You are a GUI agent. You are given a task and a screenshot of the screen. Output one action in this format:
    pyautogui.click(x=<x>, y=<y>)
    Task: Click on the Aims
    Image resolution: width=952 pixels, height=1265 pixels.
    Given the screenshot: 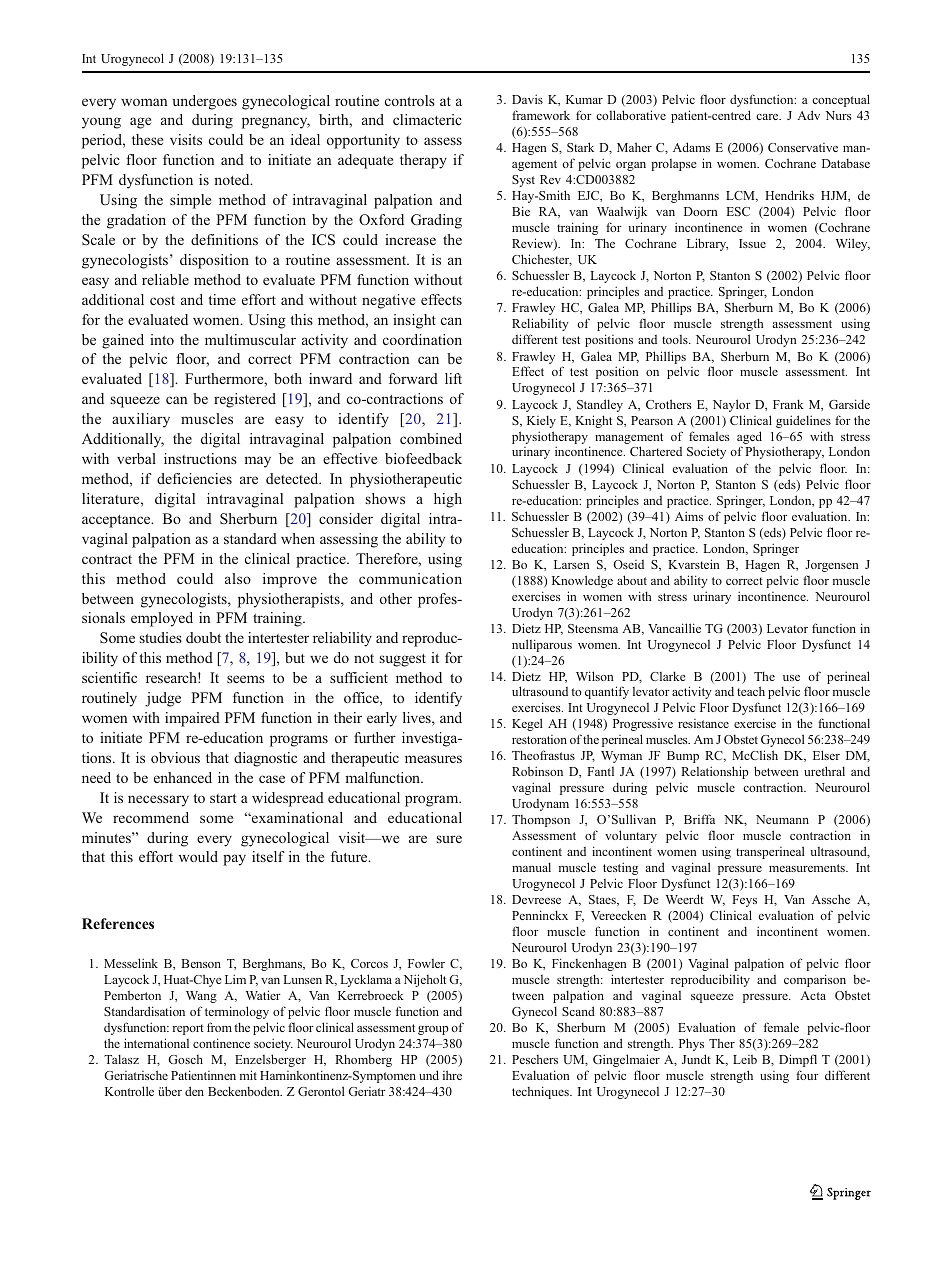 What is the action you would take?
    pyautogui.click(x=689, y=516)
